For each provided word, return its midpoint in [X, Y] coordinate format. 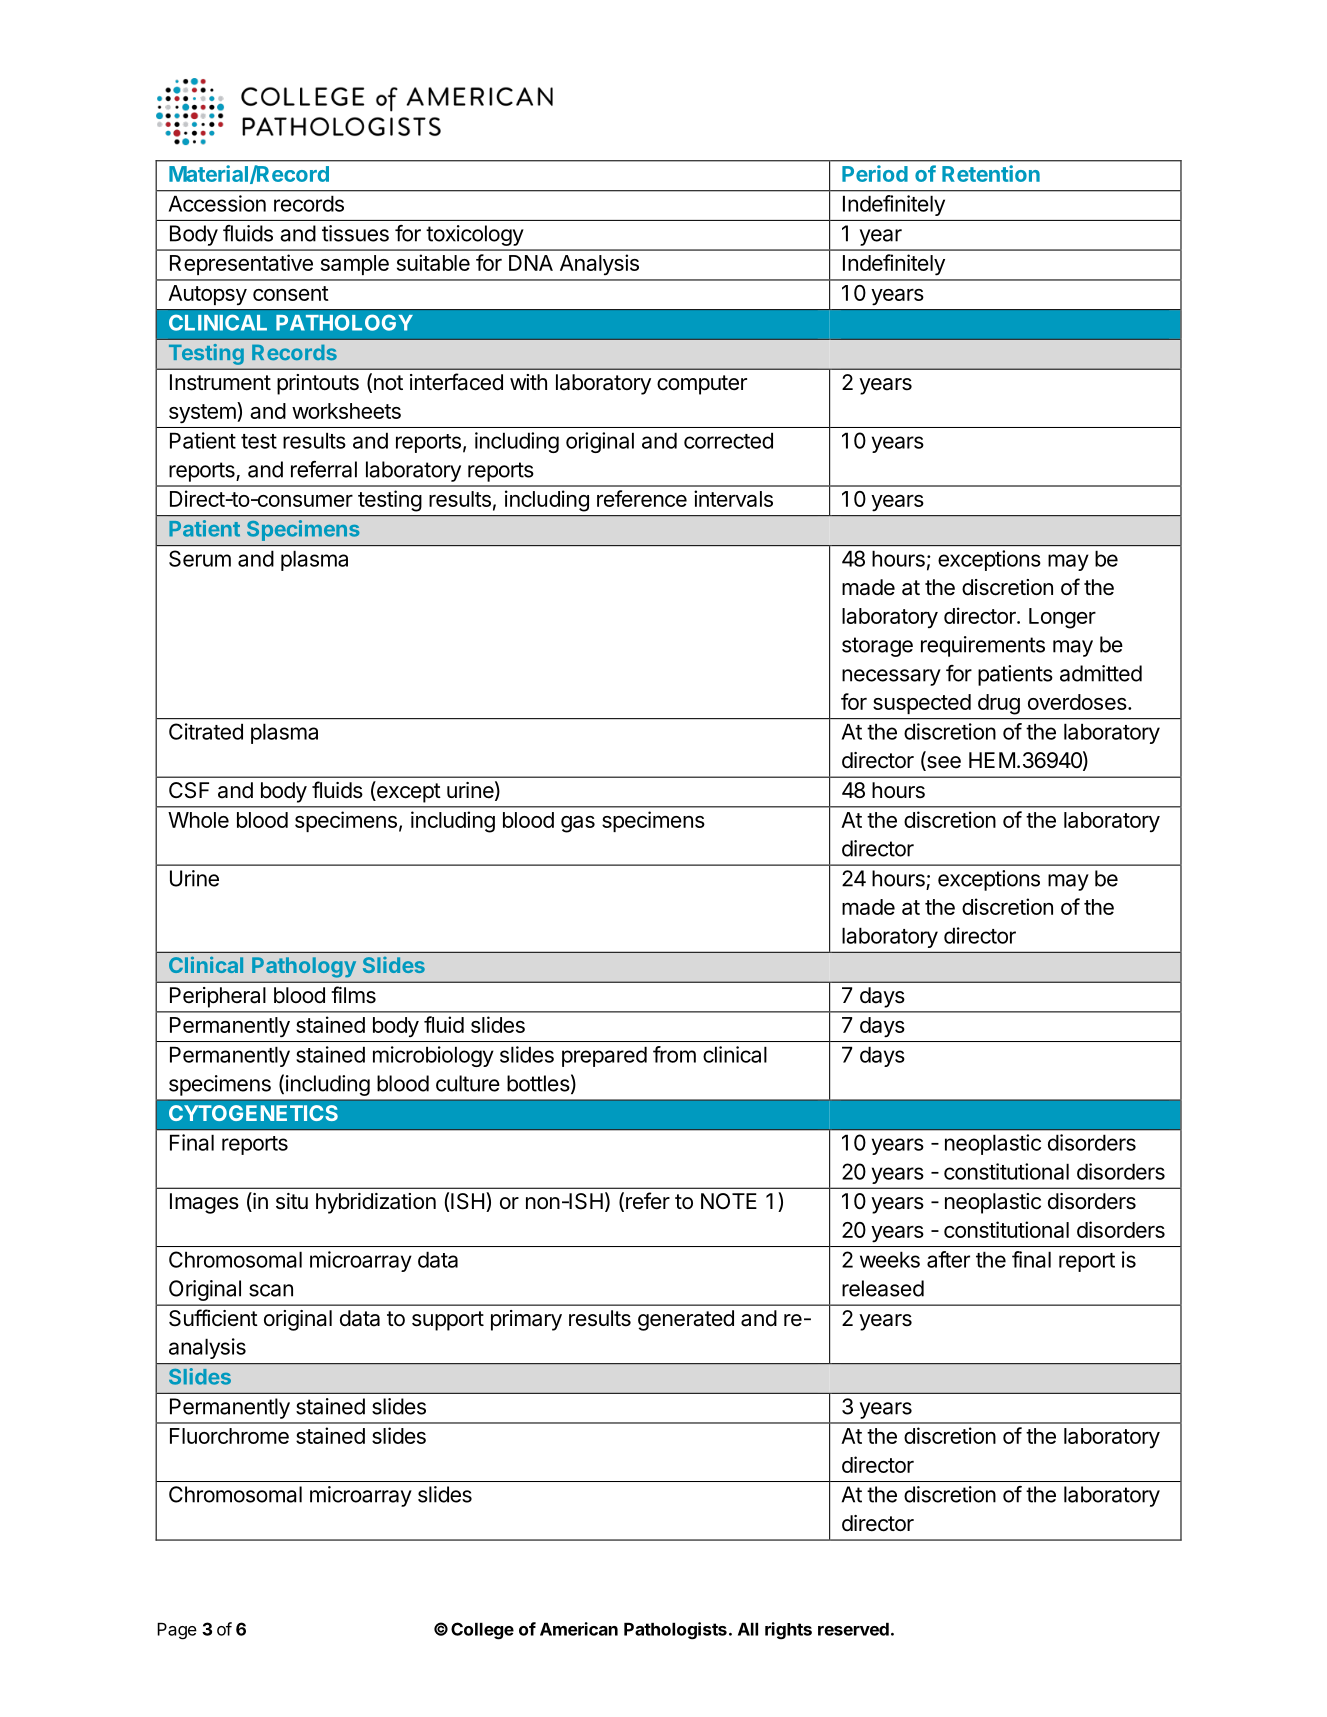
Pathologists [675, 1631]
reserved [853, 1629]
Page [177, 1631]
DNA [531, 263]
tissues [355, 233]
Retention [991, 173]
